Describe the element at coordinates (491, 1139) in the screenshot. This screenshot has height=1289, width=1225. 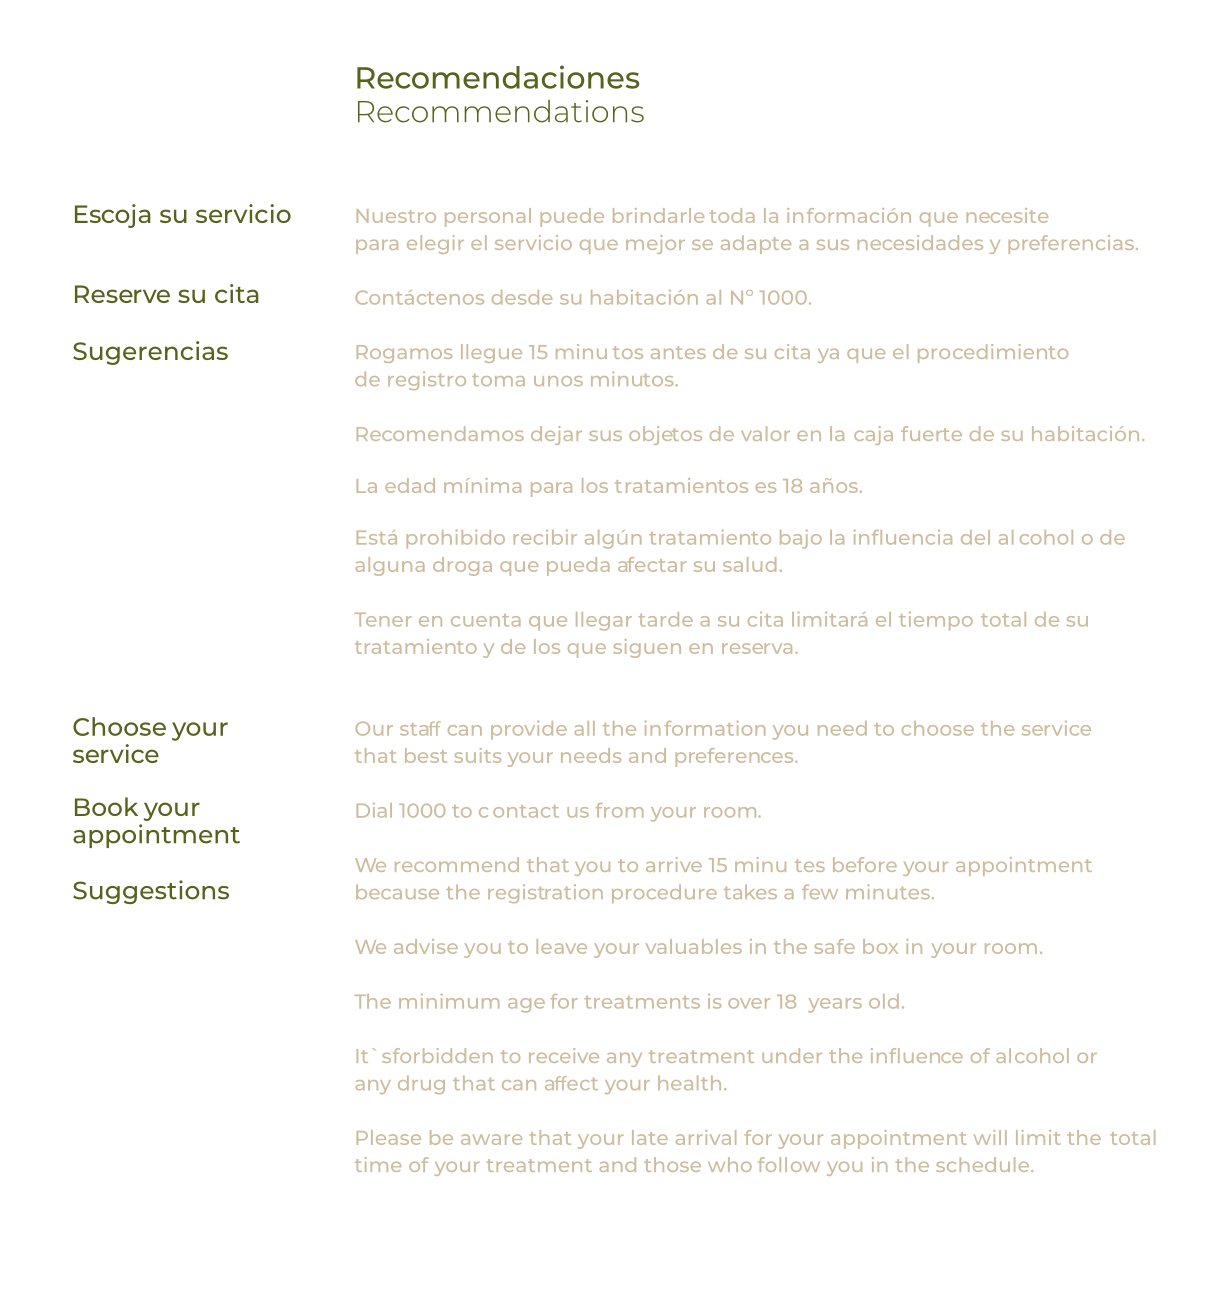
I see `aware` at that location.
